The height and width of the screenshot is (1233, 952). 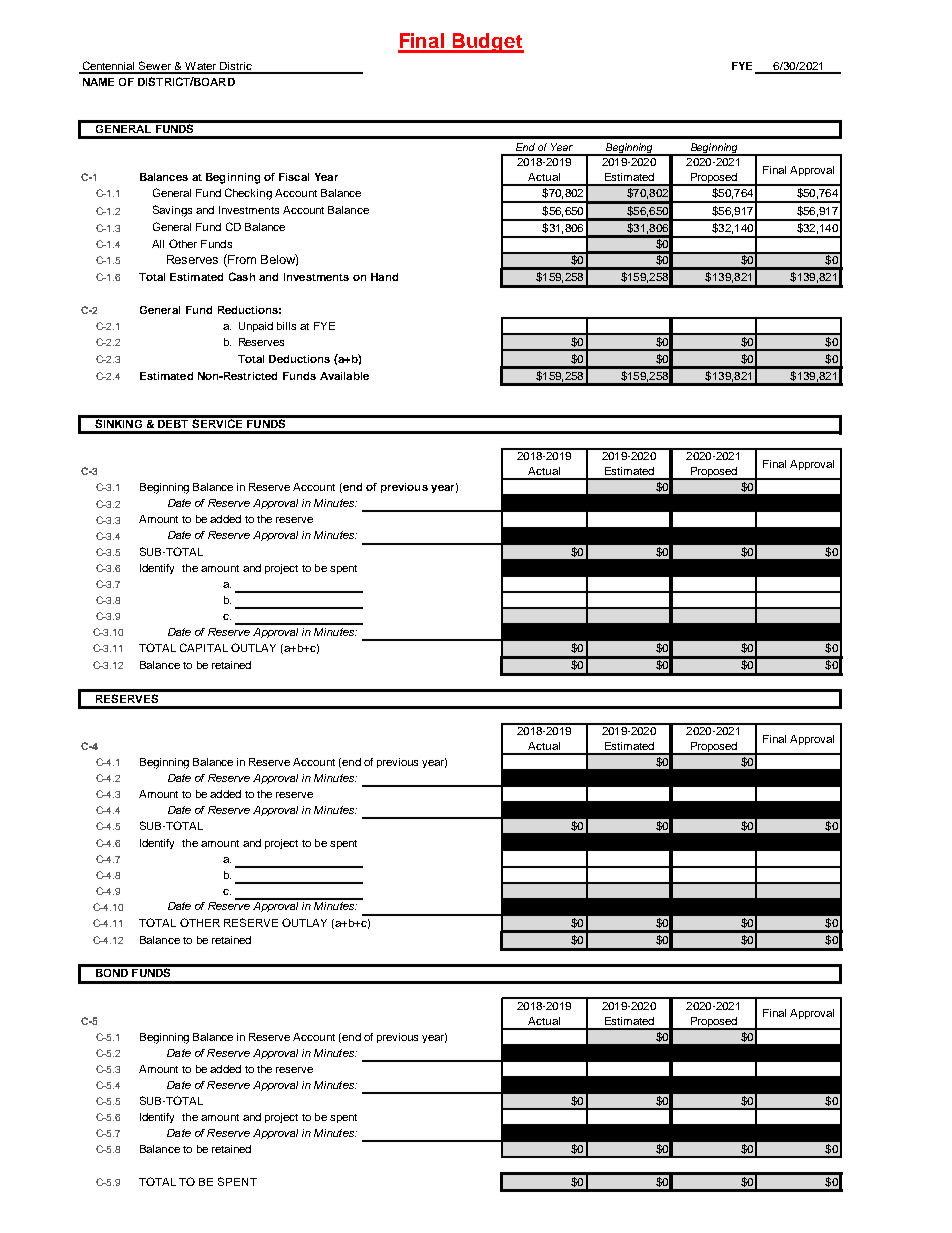 I want to click on Budget, so click(x=487, y=43).
